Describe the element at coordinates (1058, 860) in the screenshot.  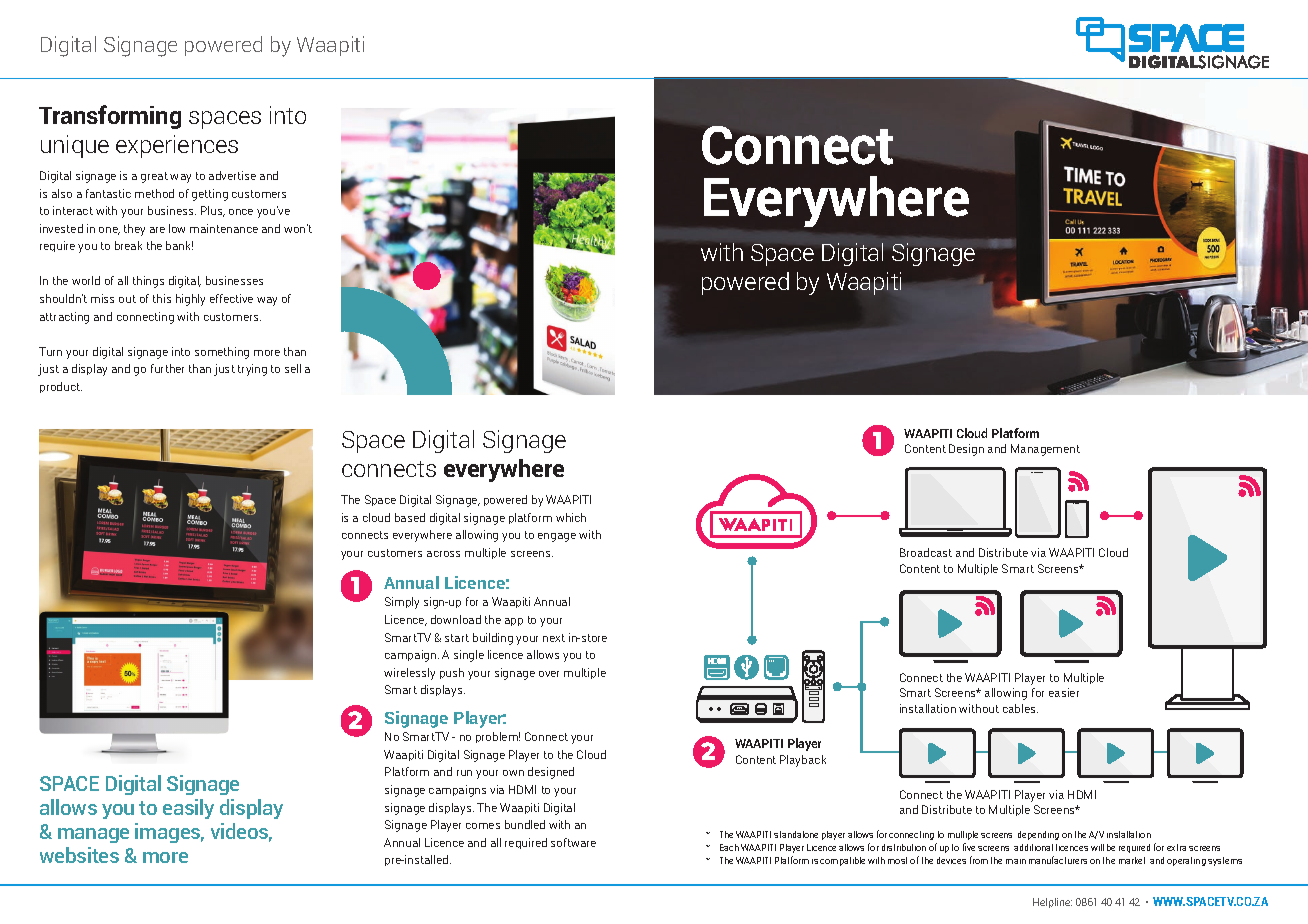
I see `manufacturers` at that location.
